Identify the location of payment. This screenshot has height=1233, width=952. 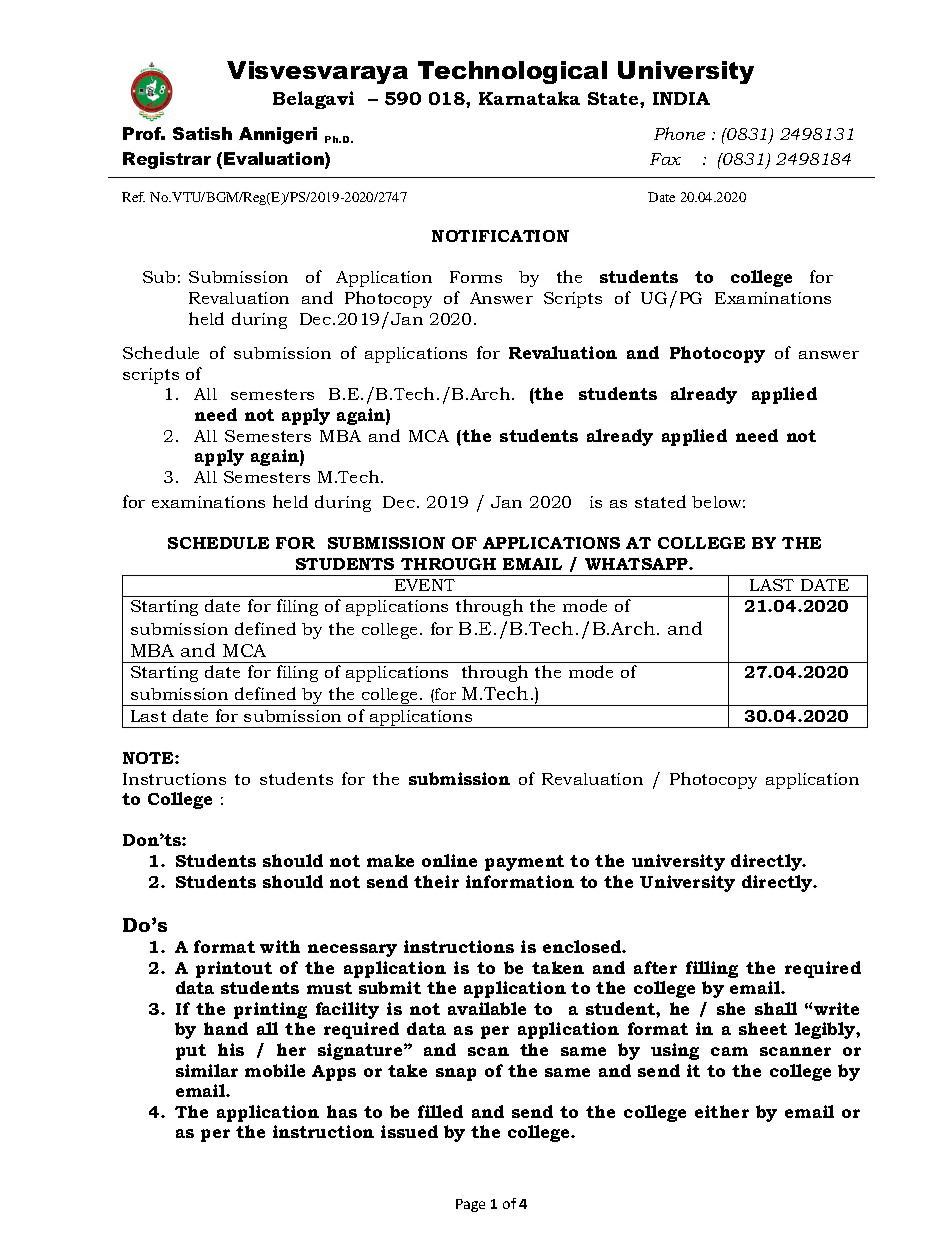
(524, 863).
